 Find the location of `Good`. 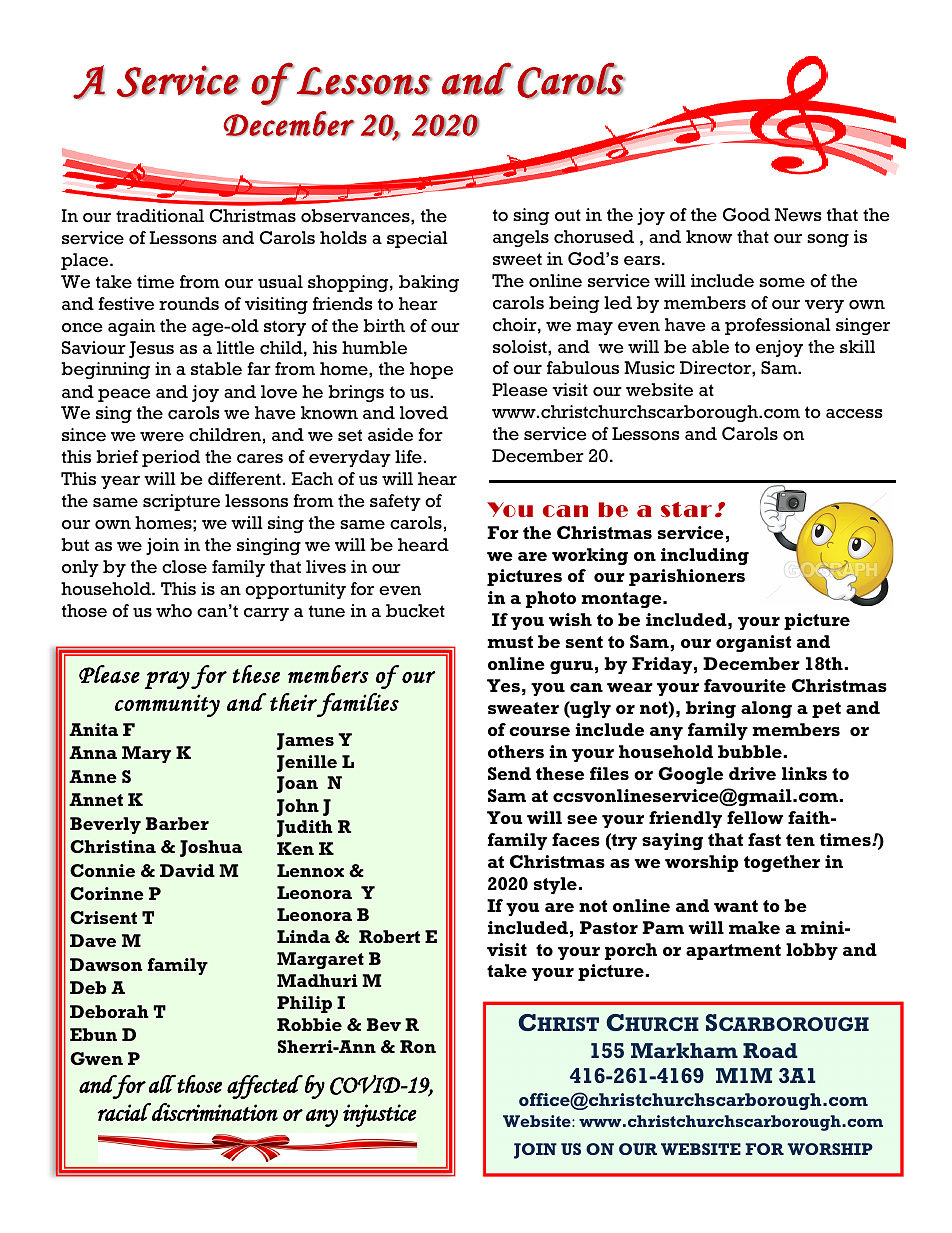

Good is located at coordinates (746, 215).
